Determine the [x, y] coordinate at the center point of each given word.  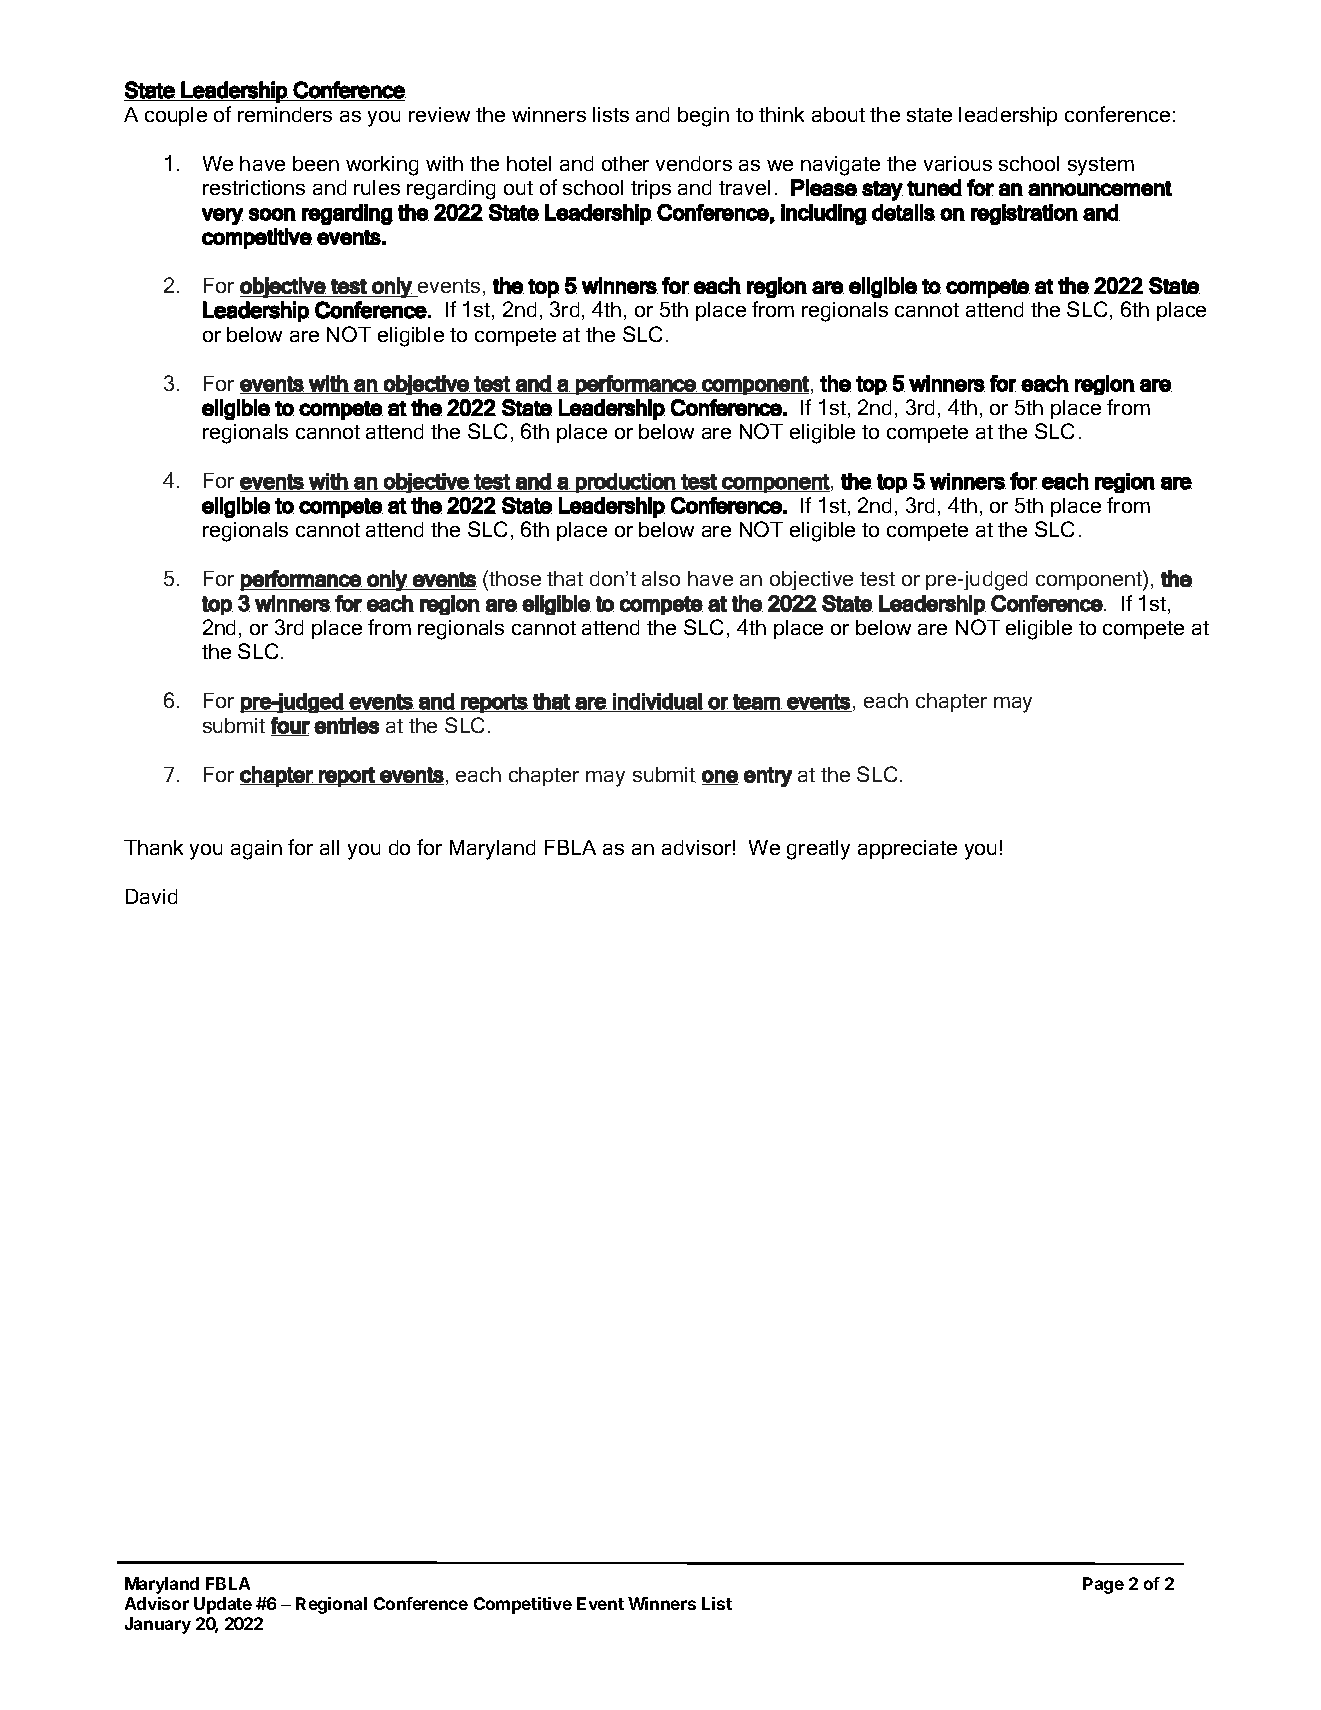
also [661, 578]
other [625, 163]
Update [223, 1605]
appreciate [907, 849]
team [757, 702]
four [290, 726]
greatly [818, 850]
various [958, 163]
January [158, 1625]
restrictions [254, 187]
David [151, 896]
